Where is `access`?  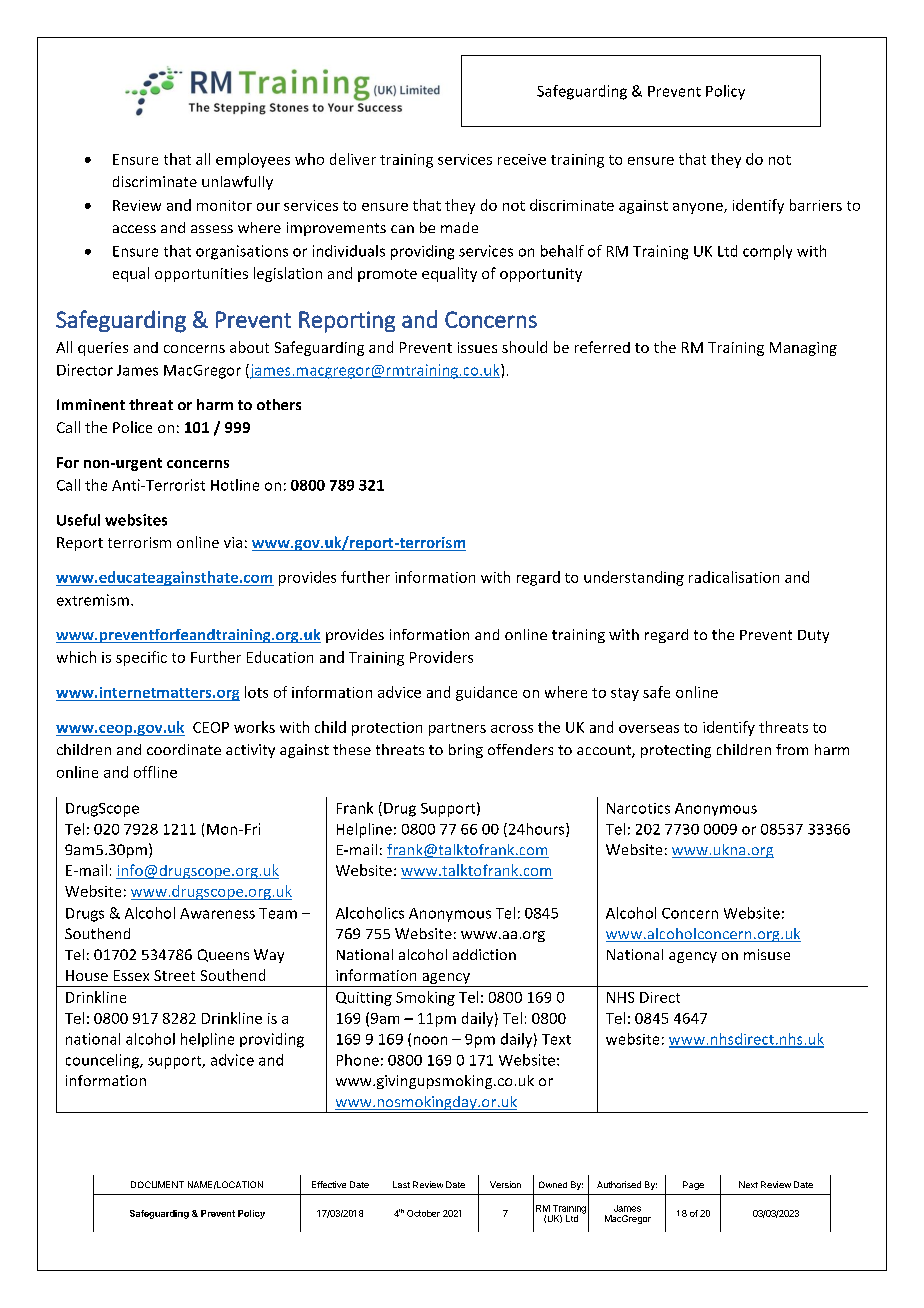
access is located at coordinates (134, 229).
